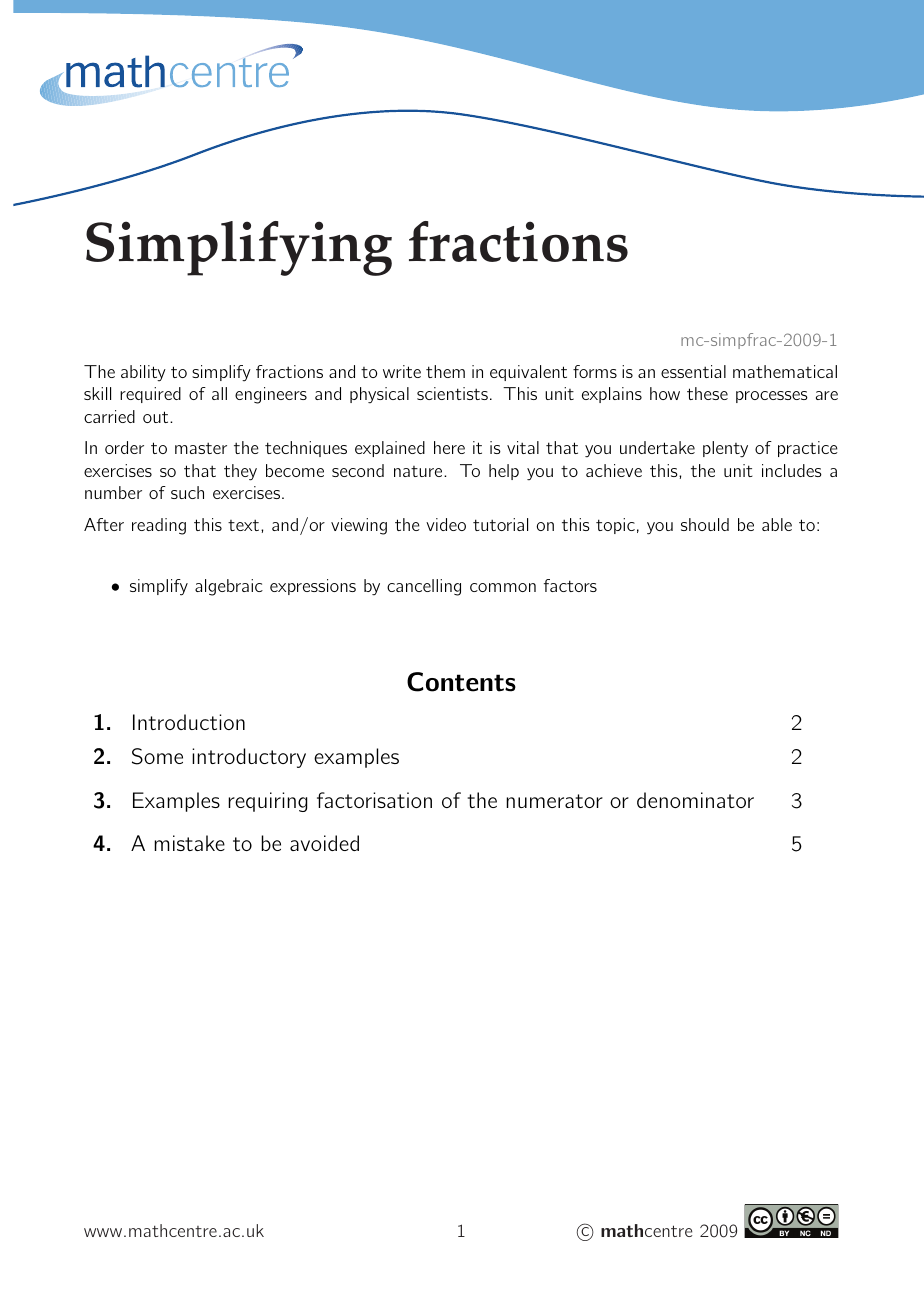  What do you see at coordinates (705, 524) in the document?
I see `should` at bounding box center [705, 524].
